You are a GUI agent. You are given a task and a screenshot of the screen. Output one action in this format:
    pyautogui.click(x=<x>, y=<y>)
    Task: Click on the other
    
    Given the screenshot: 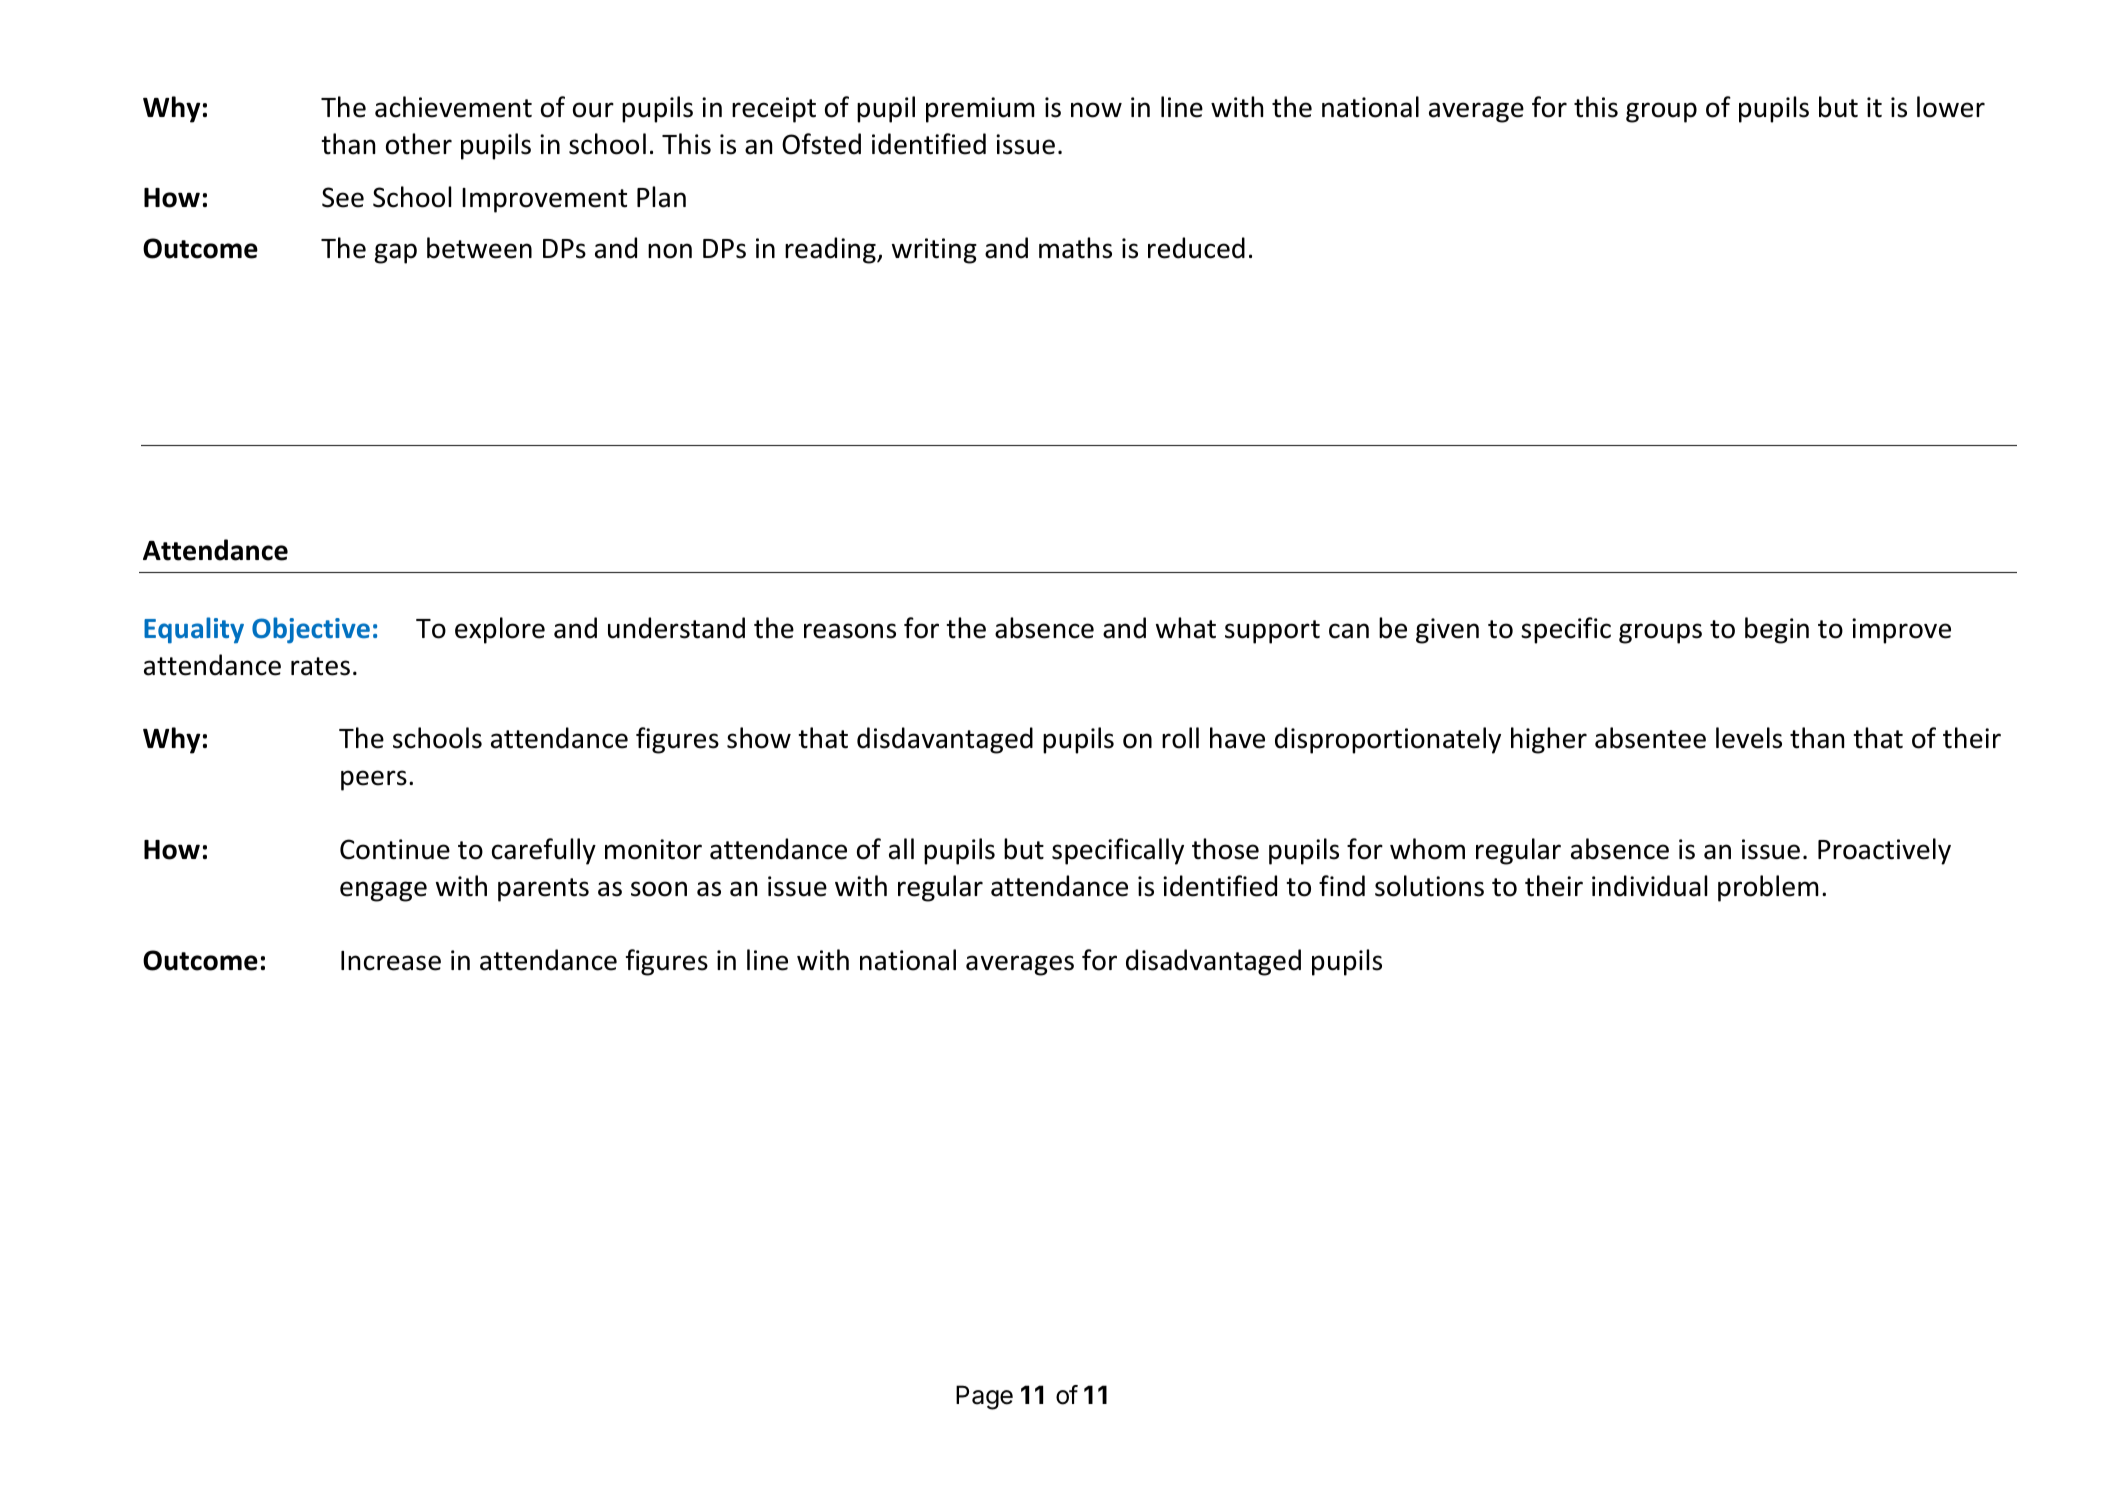 What is the action you would take?
    pyautogui.click(x=419, y=144)
